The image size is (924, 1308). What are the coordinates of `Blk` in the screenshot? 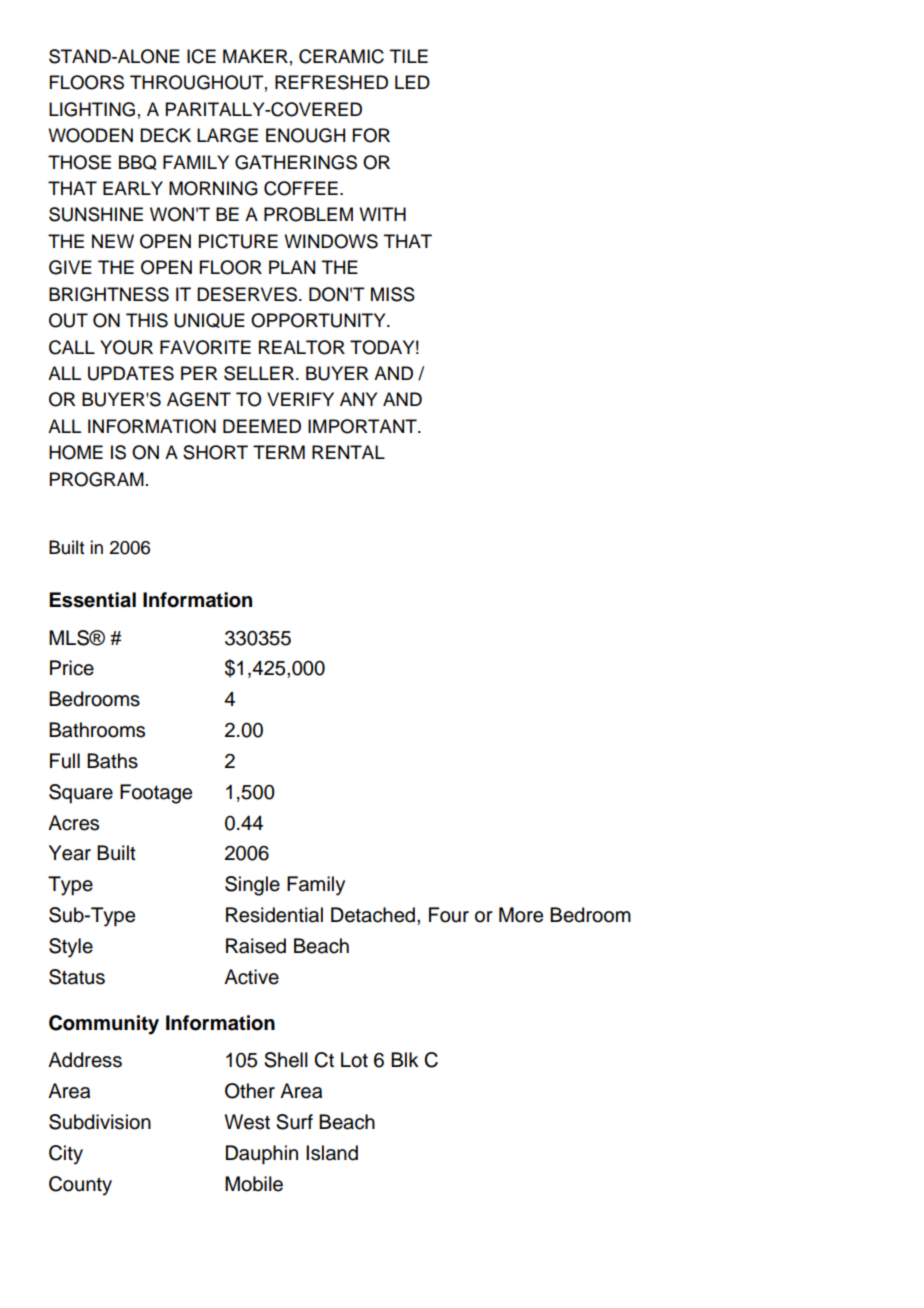 It's located at (405, 1059).
